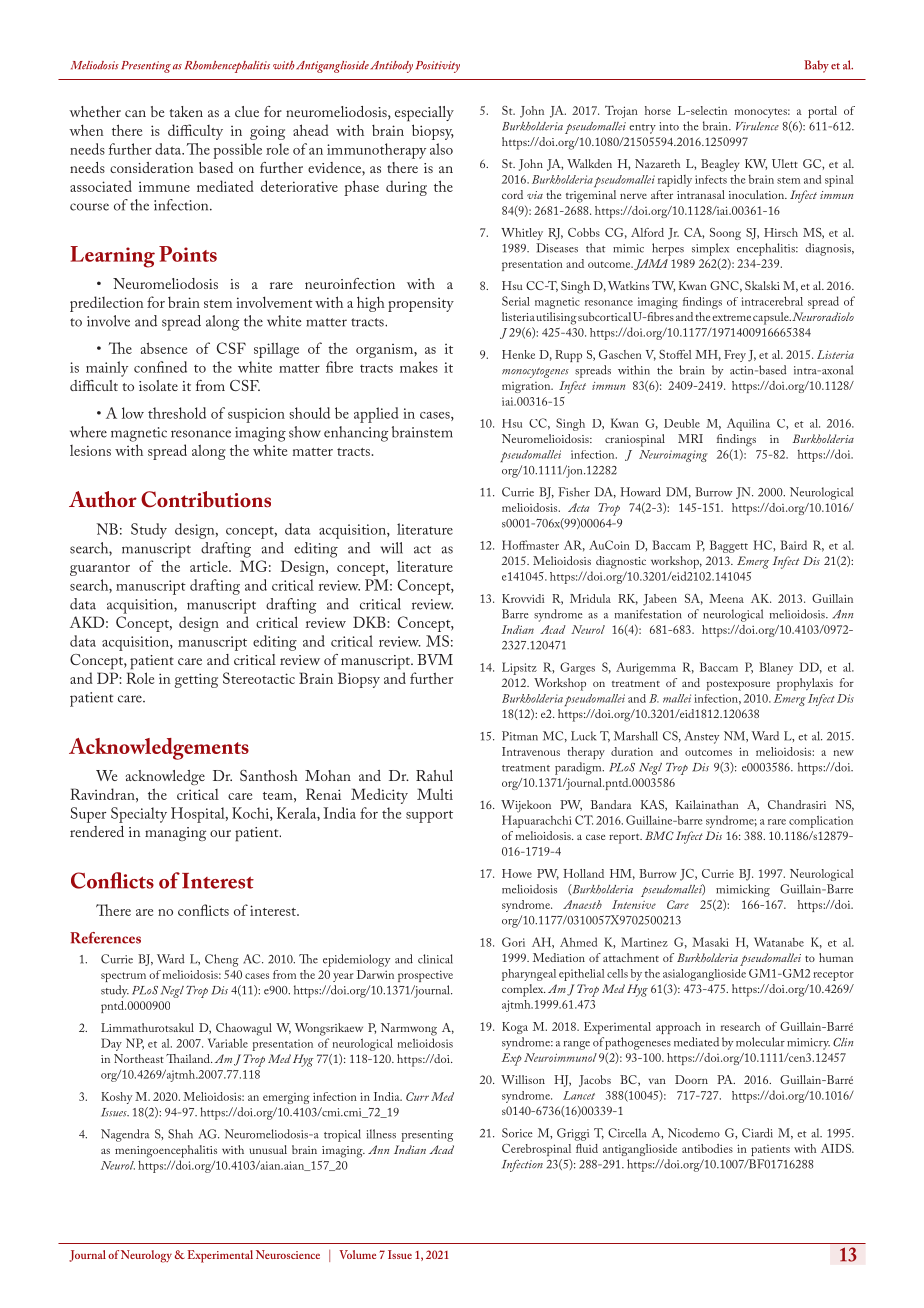 The image size is (924, 1308). I want to click on Shah, so click(180, 1134).
